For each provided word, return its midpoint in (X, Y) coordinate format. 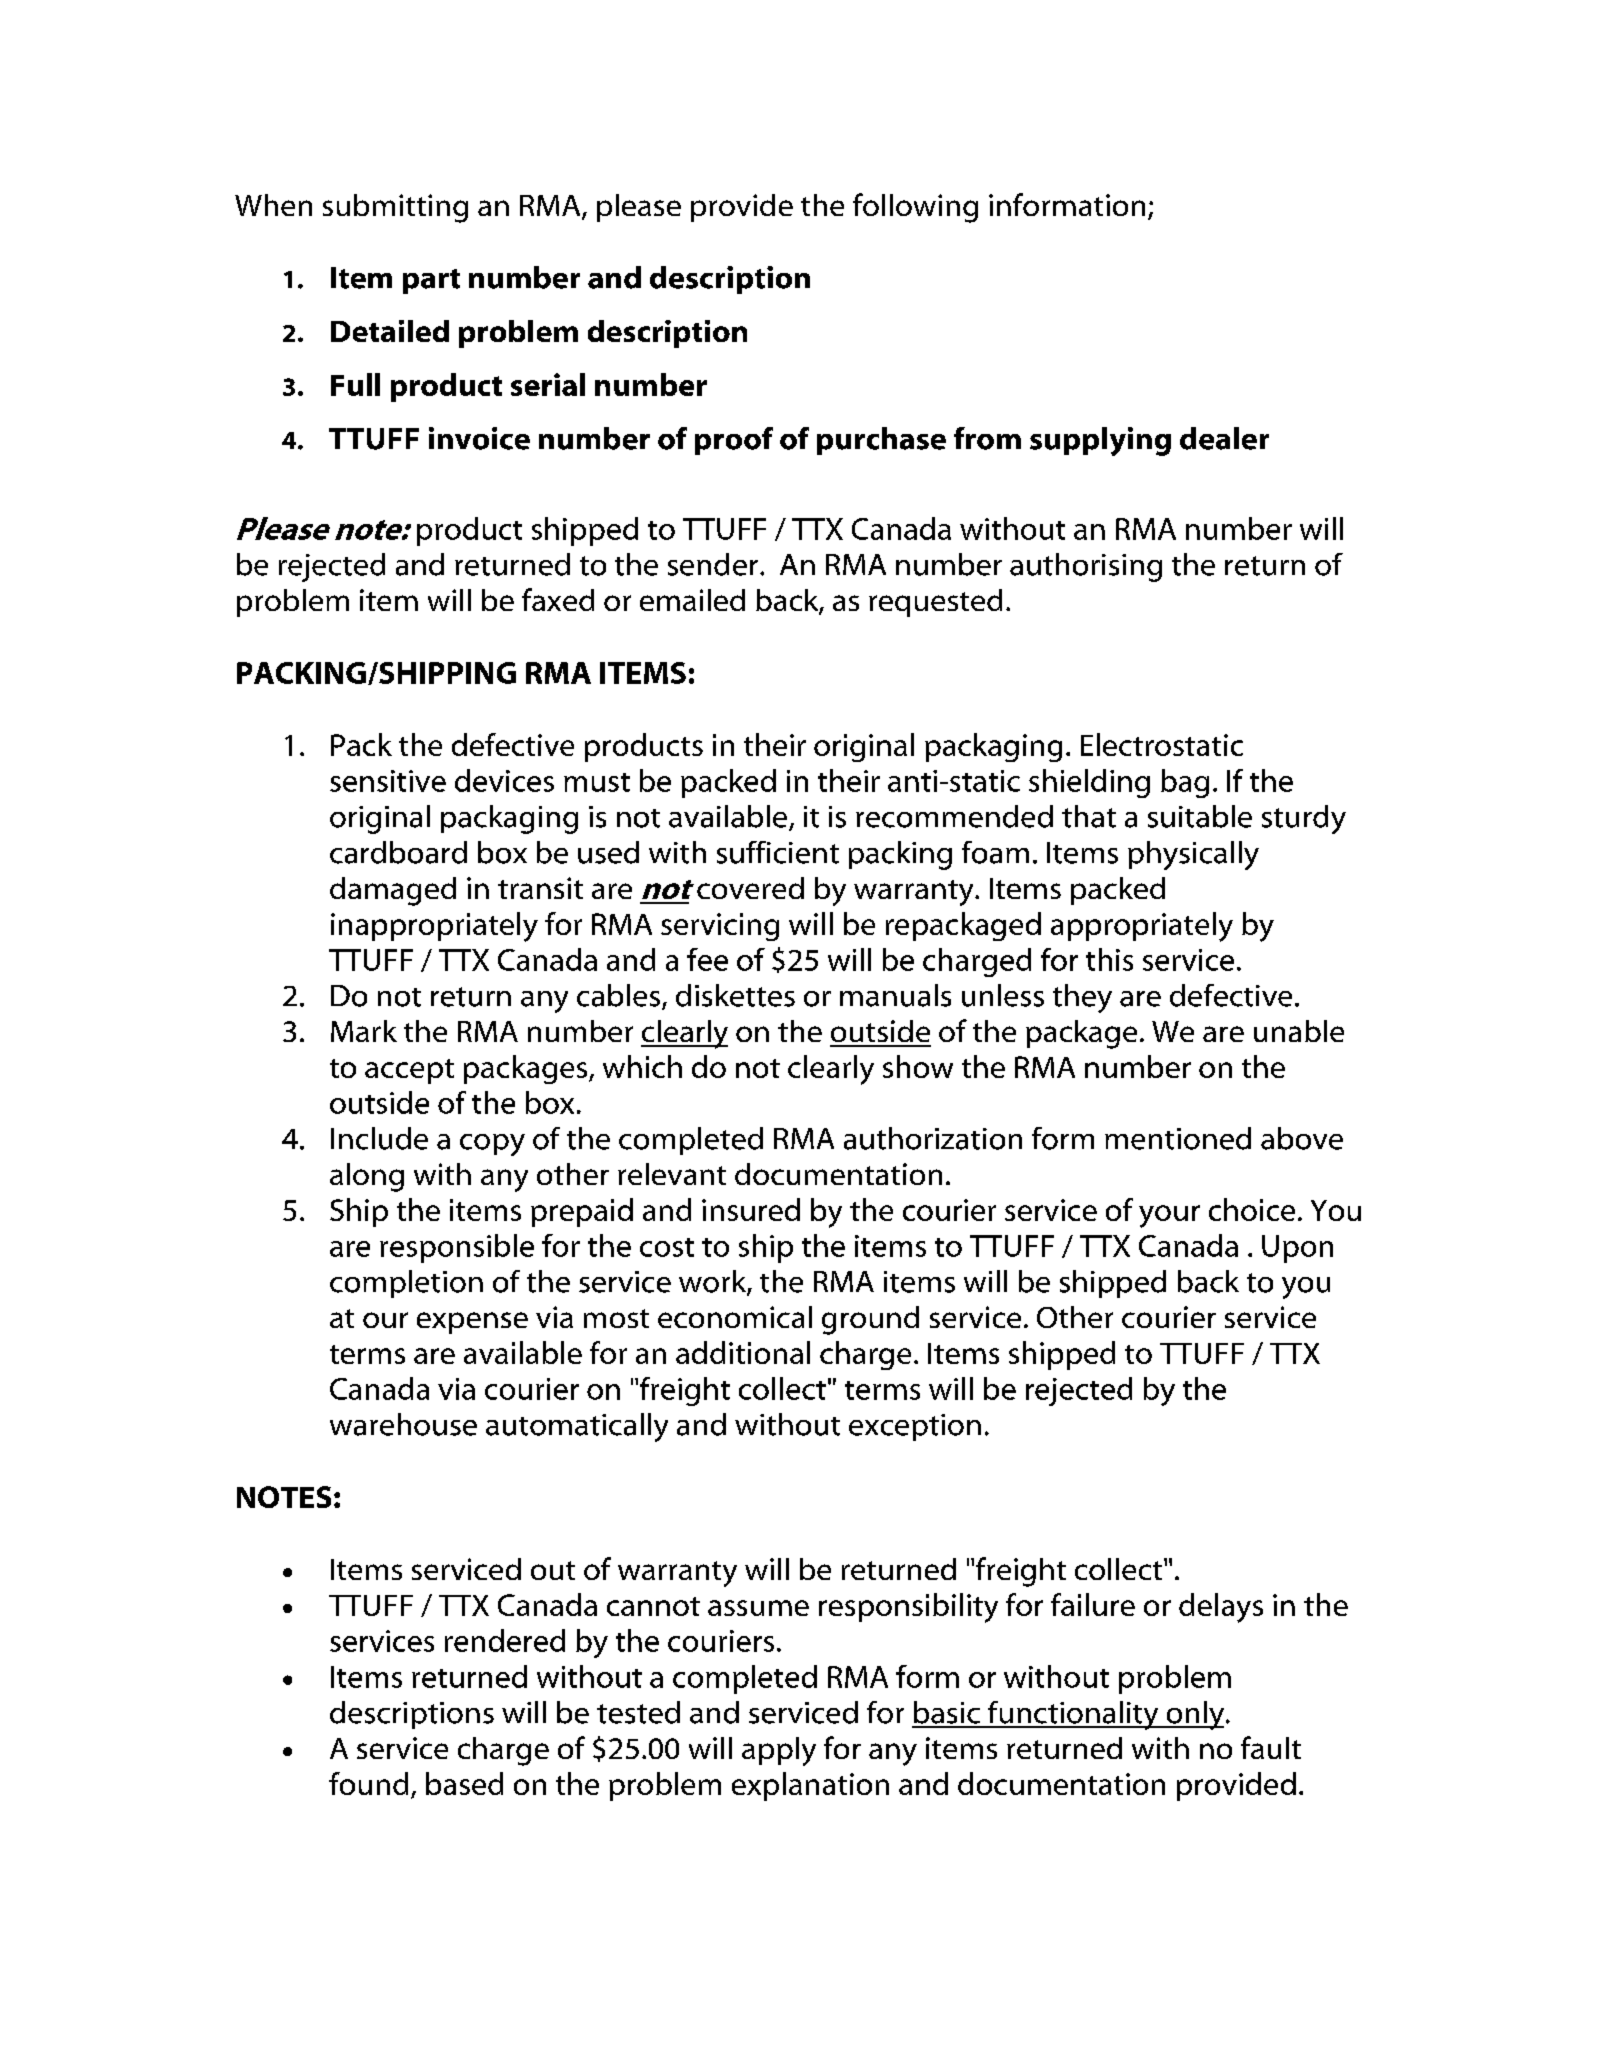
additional (743, 1352)
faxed (558, 599)
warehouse (403, 1424)
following (915, 208)
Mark (364, 1031)
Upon (1297, 1249)
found (368, 1783)
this (1109, 959)
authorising (1086, 567)
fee (707, 959)
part (431, 281)
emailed (692, 600)
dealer (1224, 438)
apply (779, 1751)
